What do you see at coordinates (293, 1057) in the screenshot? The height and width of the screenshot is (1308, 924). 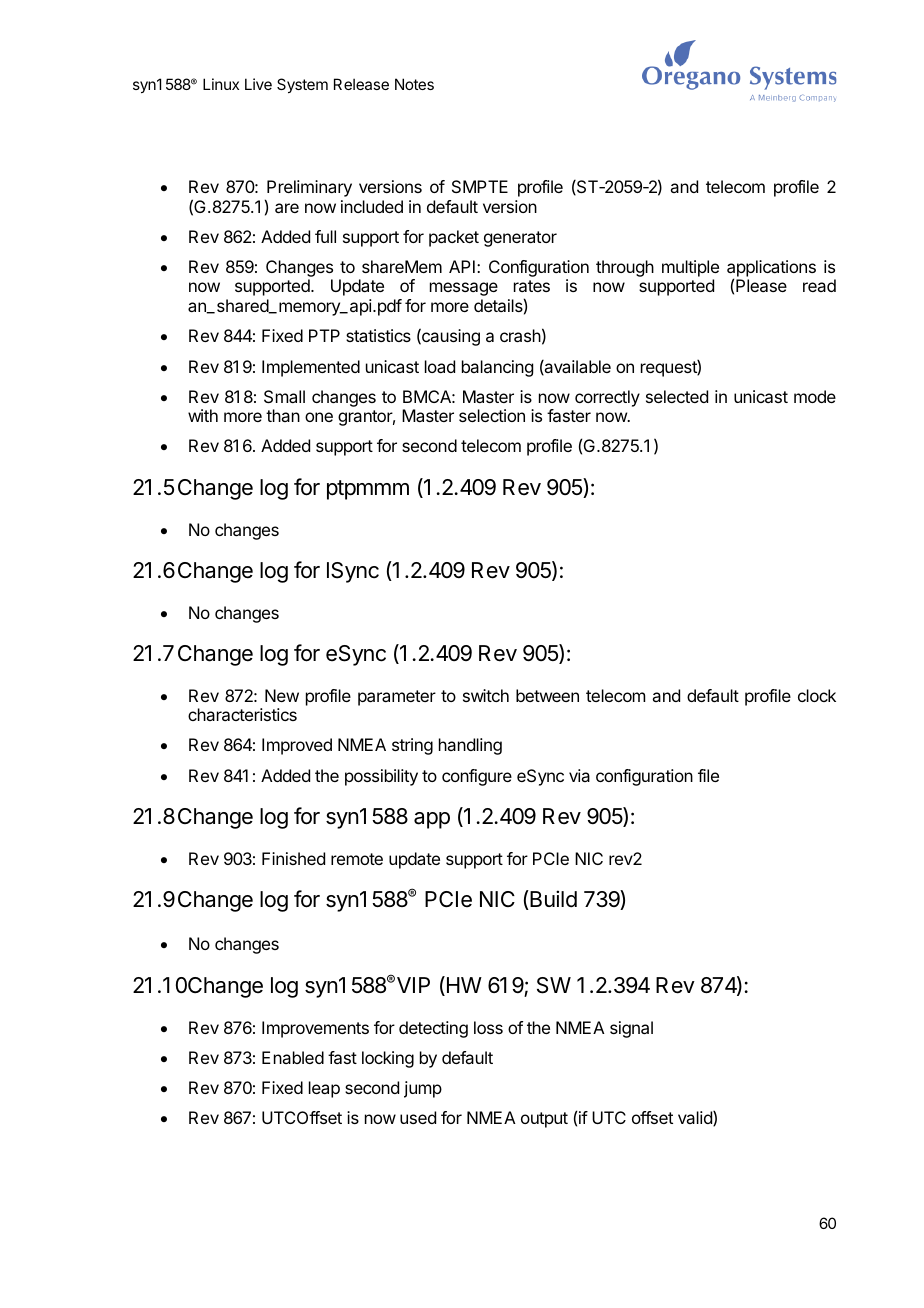 I see `Enabled` at bounding box center [293, 1057].
